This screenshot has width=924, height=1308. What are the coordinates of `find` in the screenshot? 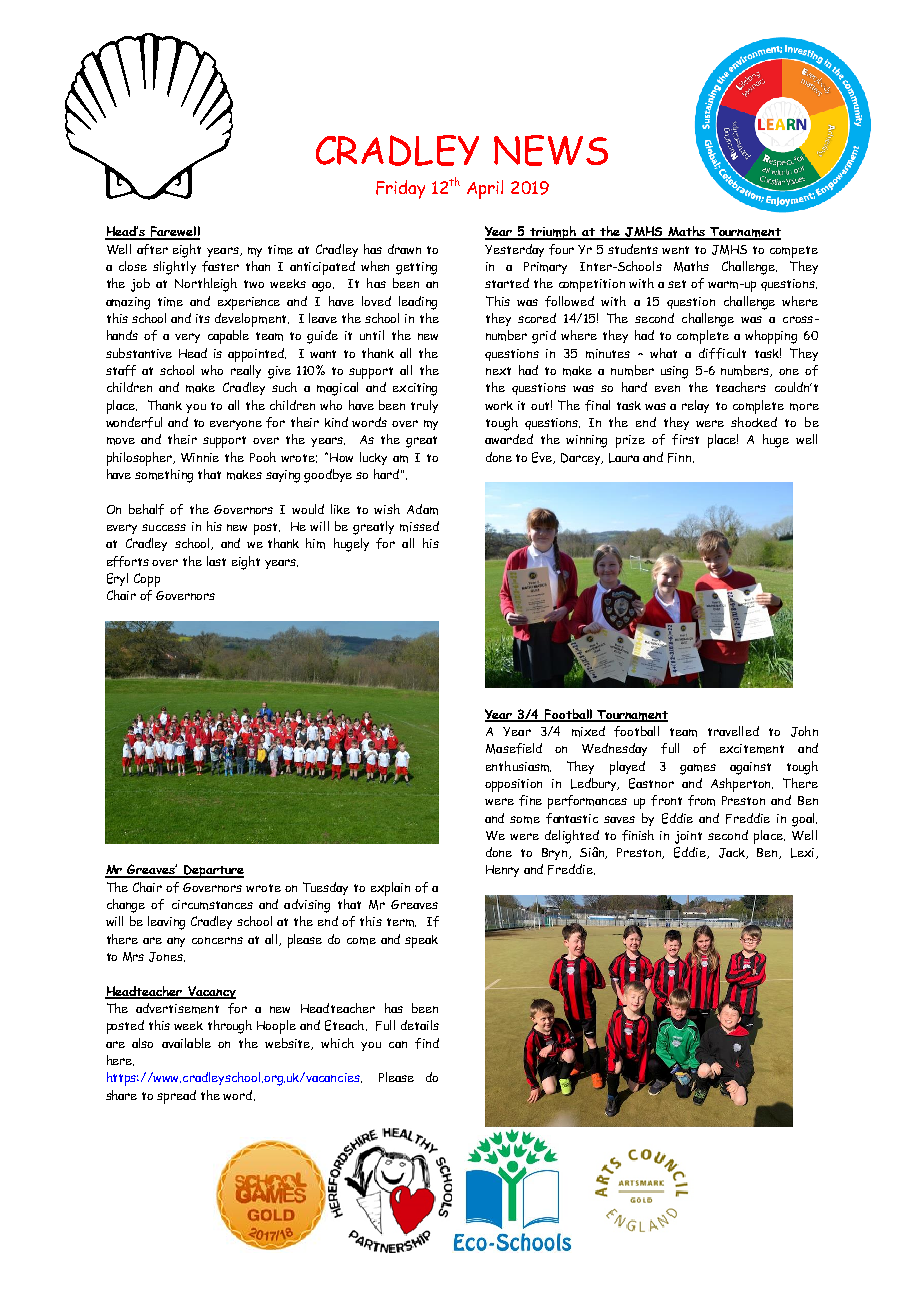 It's located at (427, 1043).
